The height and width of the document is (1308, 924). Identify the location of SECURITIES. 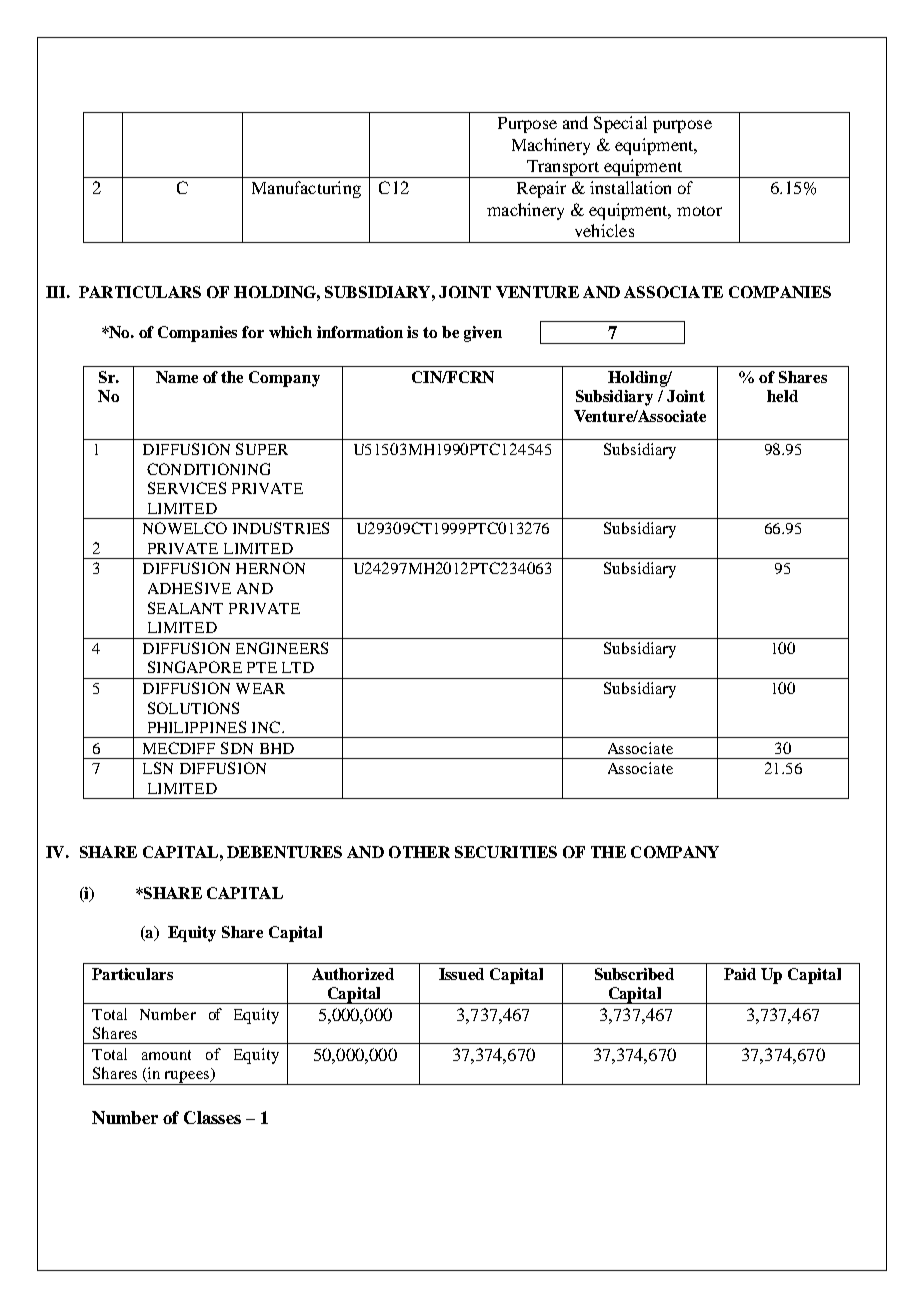
(506, 852).
